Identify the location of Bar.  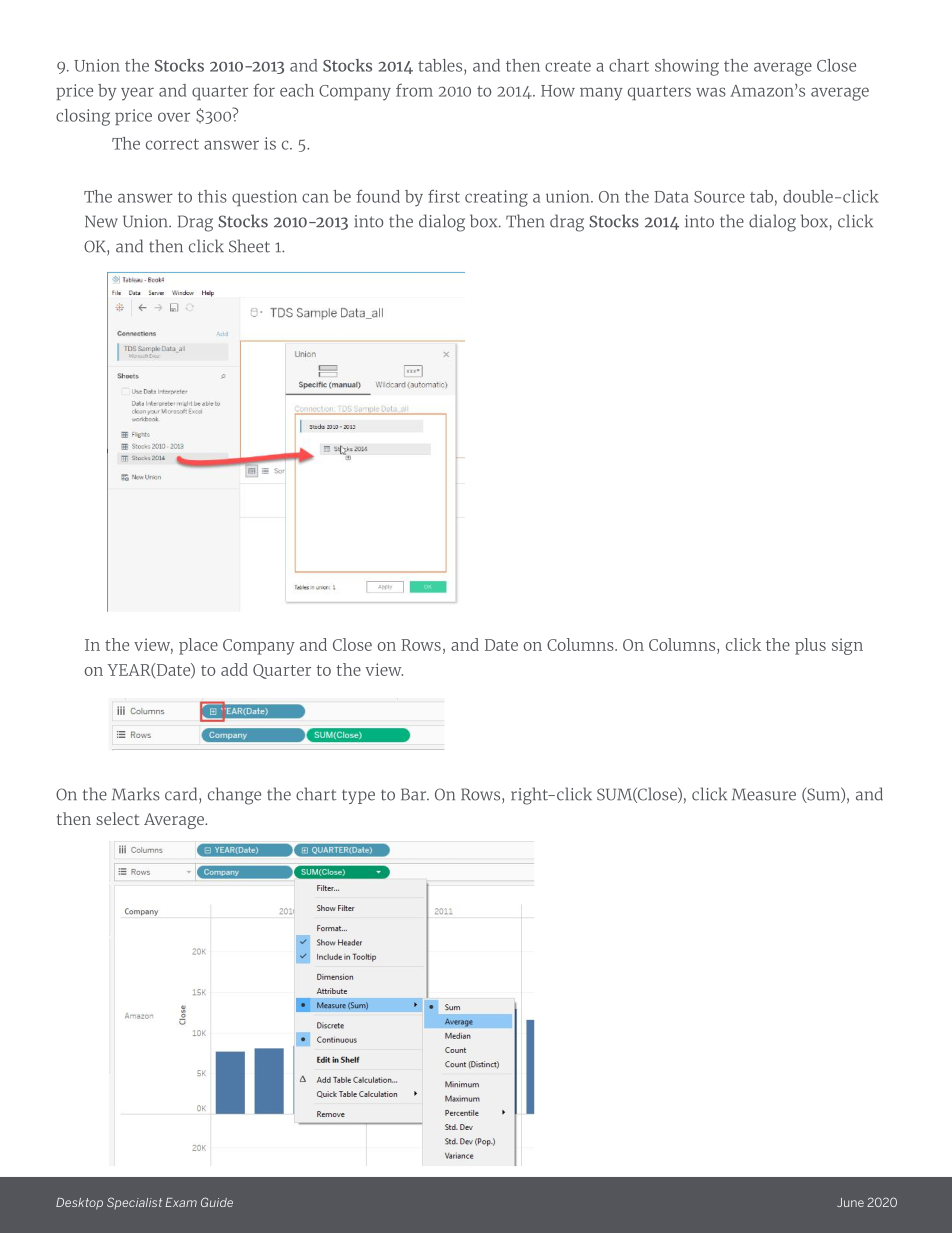
(415, 794).
